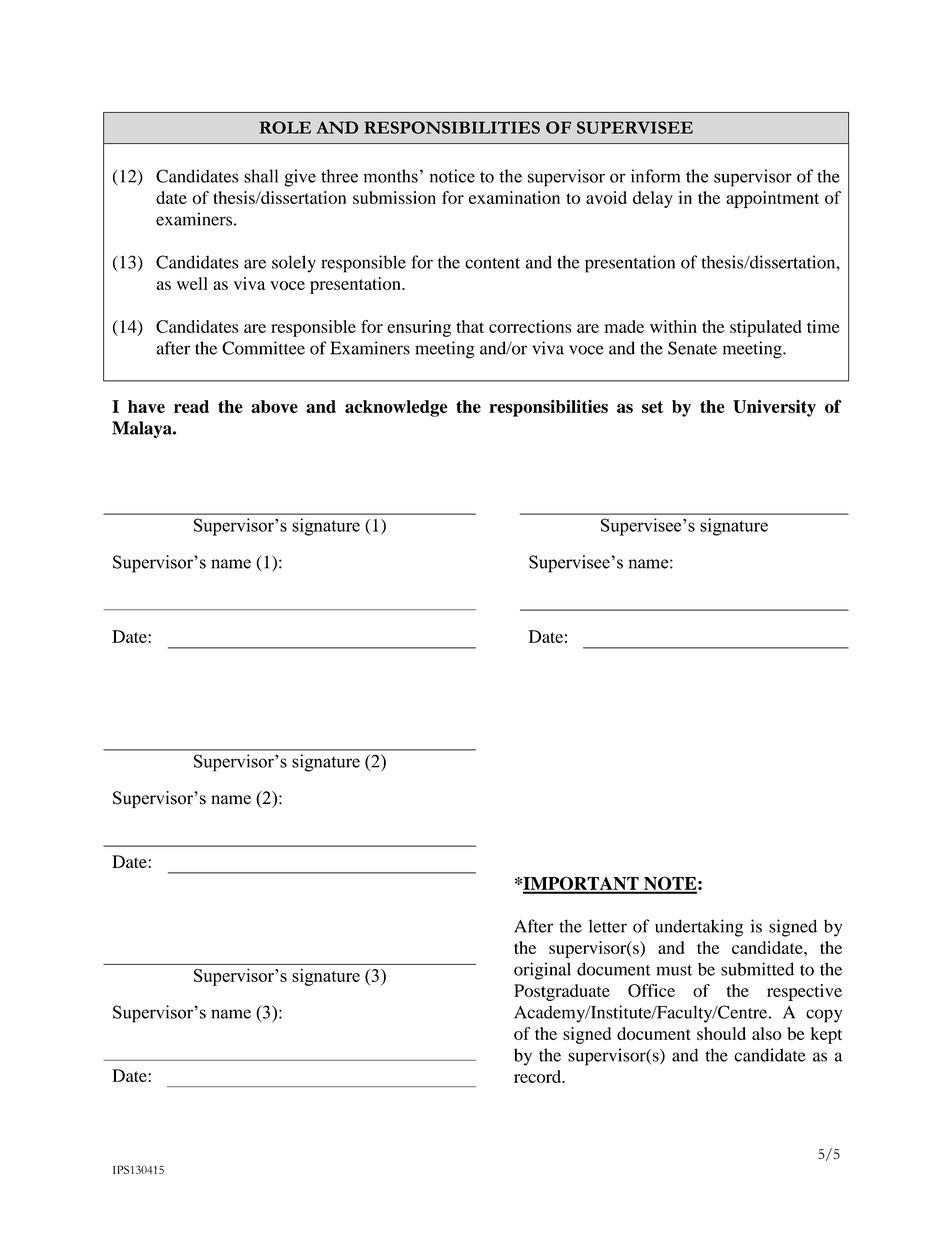 The width and height of the screenshot is (952, 1233). Describe the element at coordinates (766, 328) in the screenshot. I see `stipulated` at that location.
